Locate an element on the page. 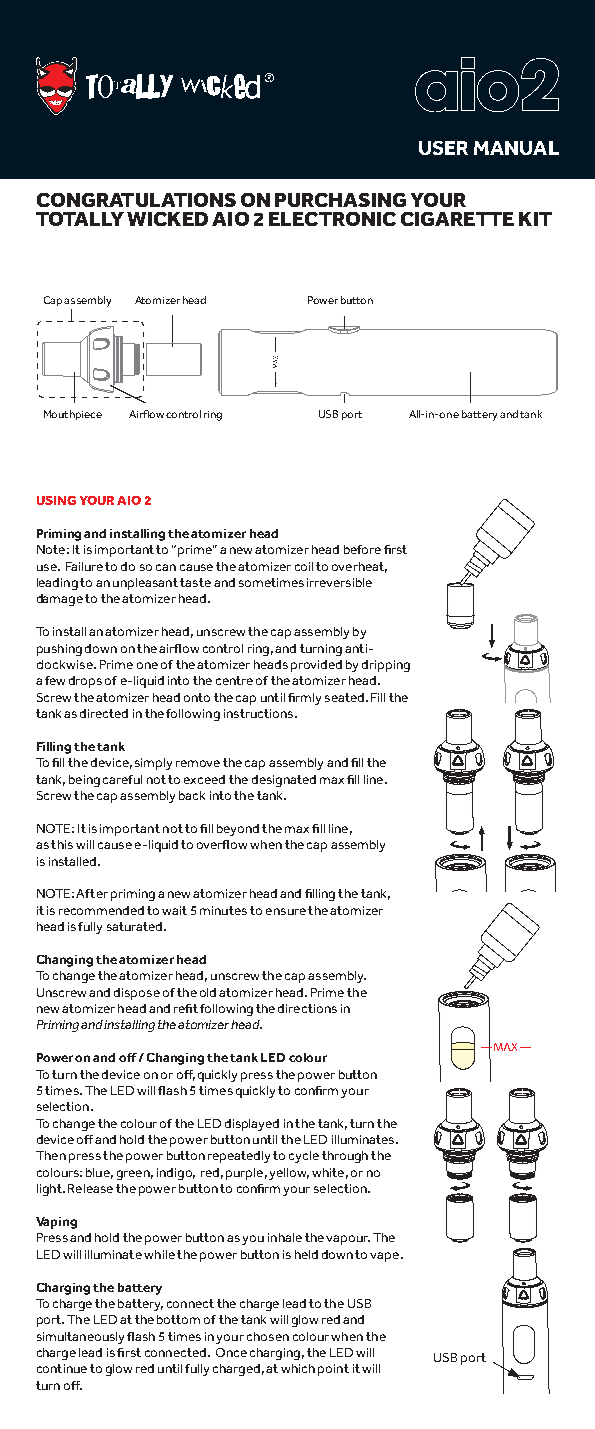 This document has height=1429, width=595. simultaneously is located at coordinates (80, 1338).
